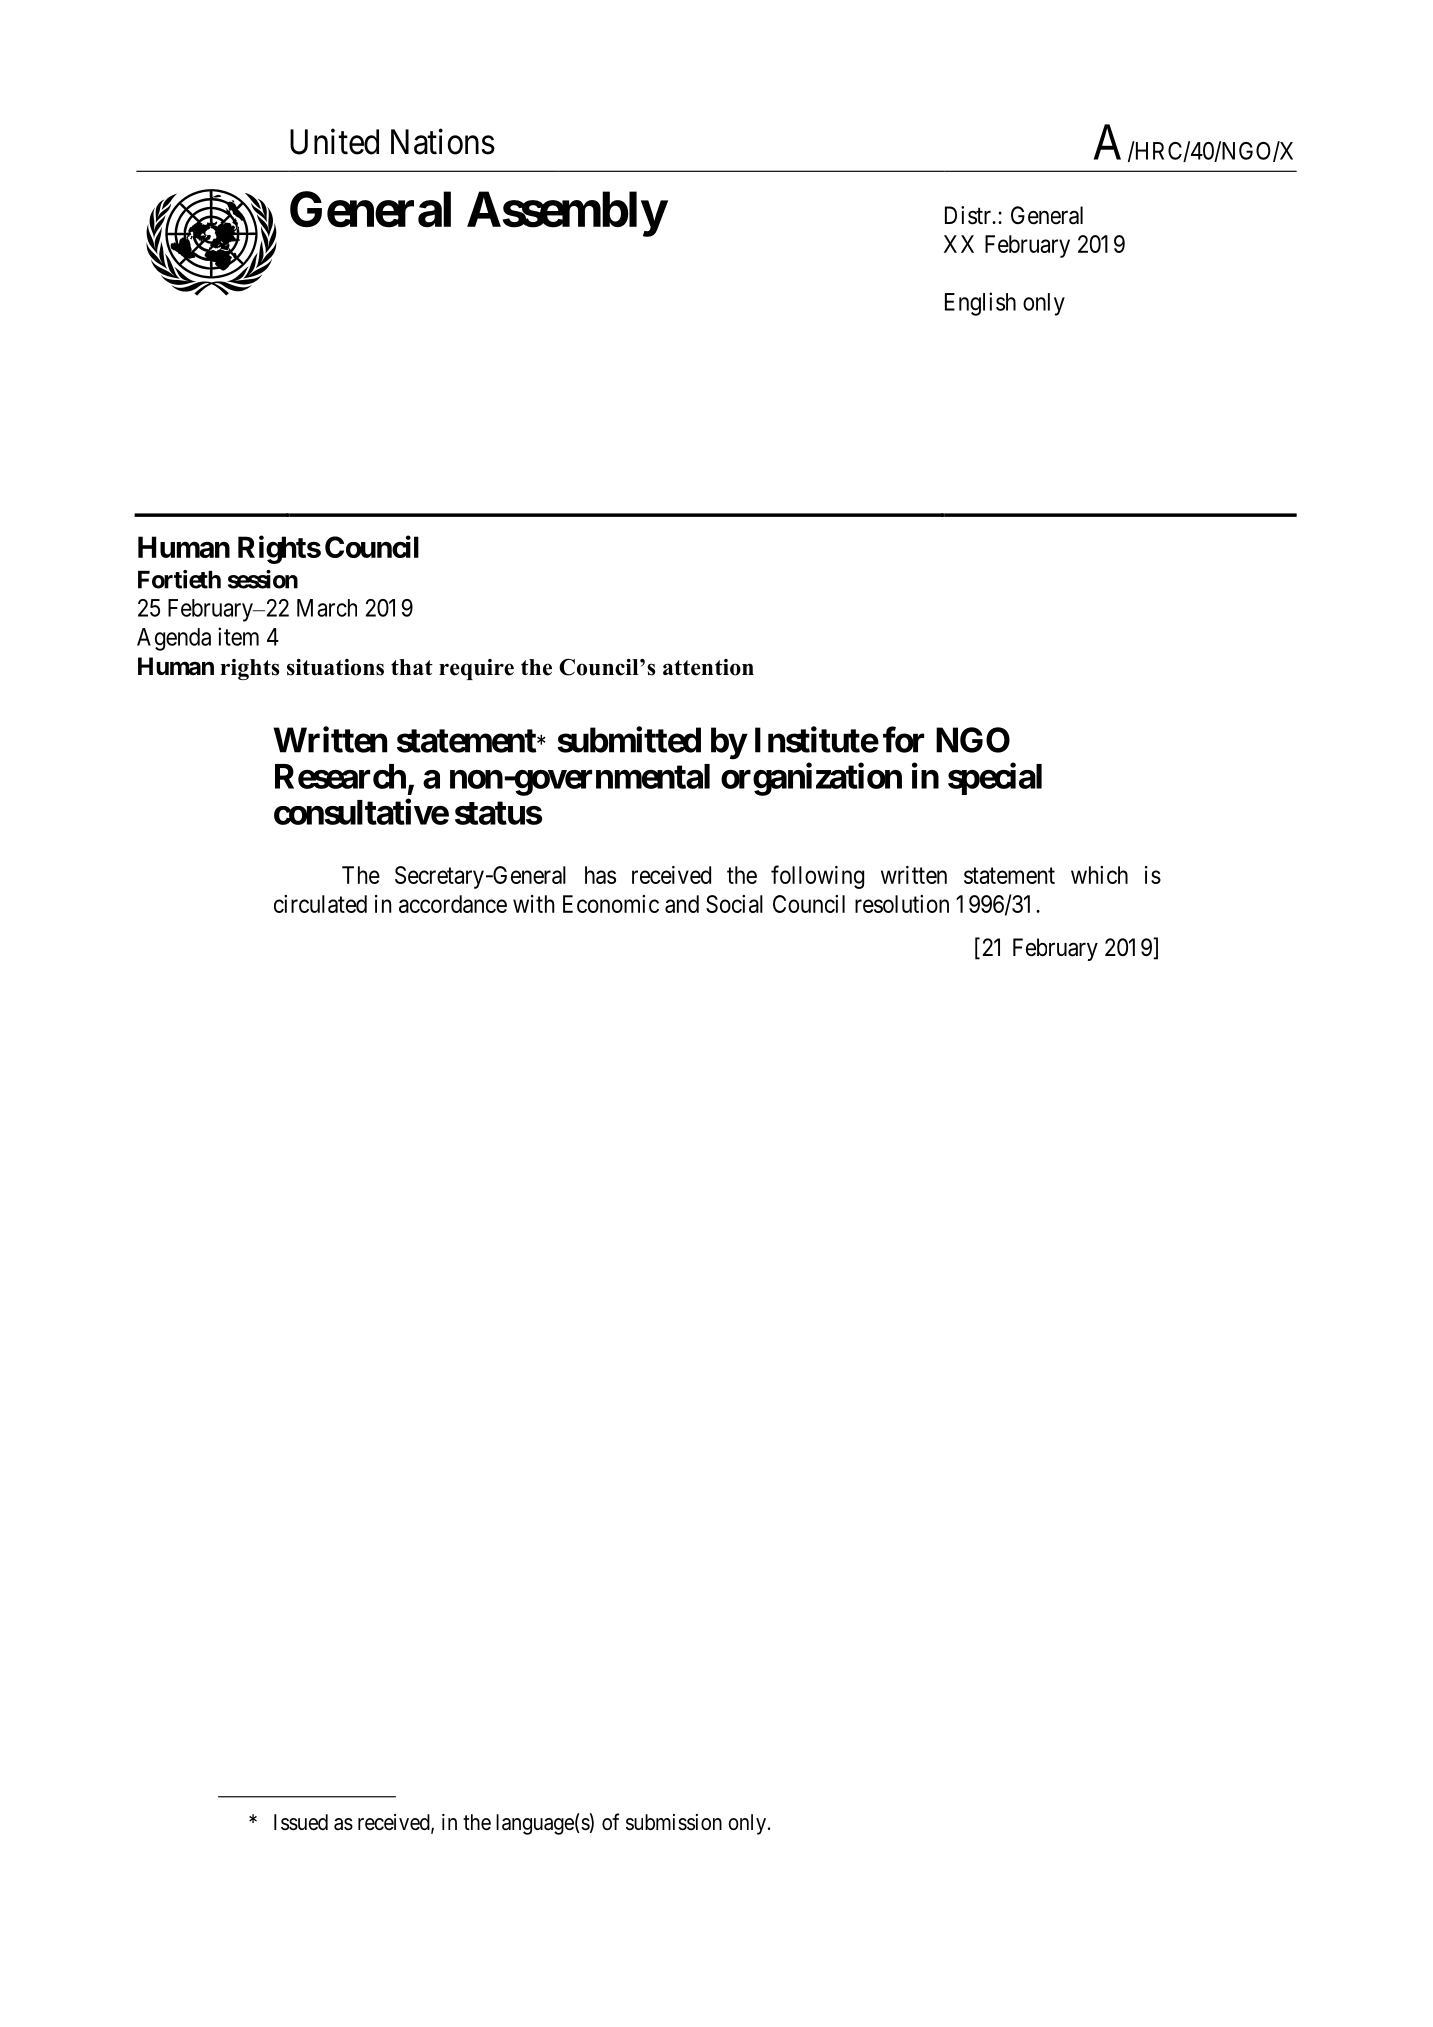 This page has width=1433, height=2027. What do you see at coordinates (334, 141) in the page?
I see `United` at bounding box center [334, 141].
